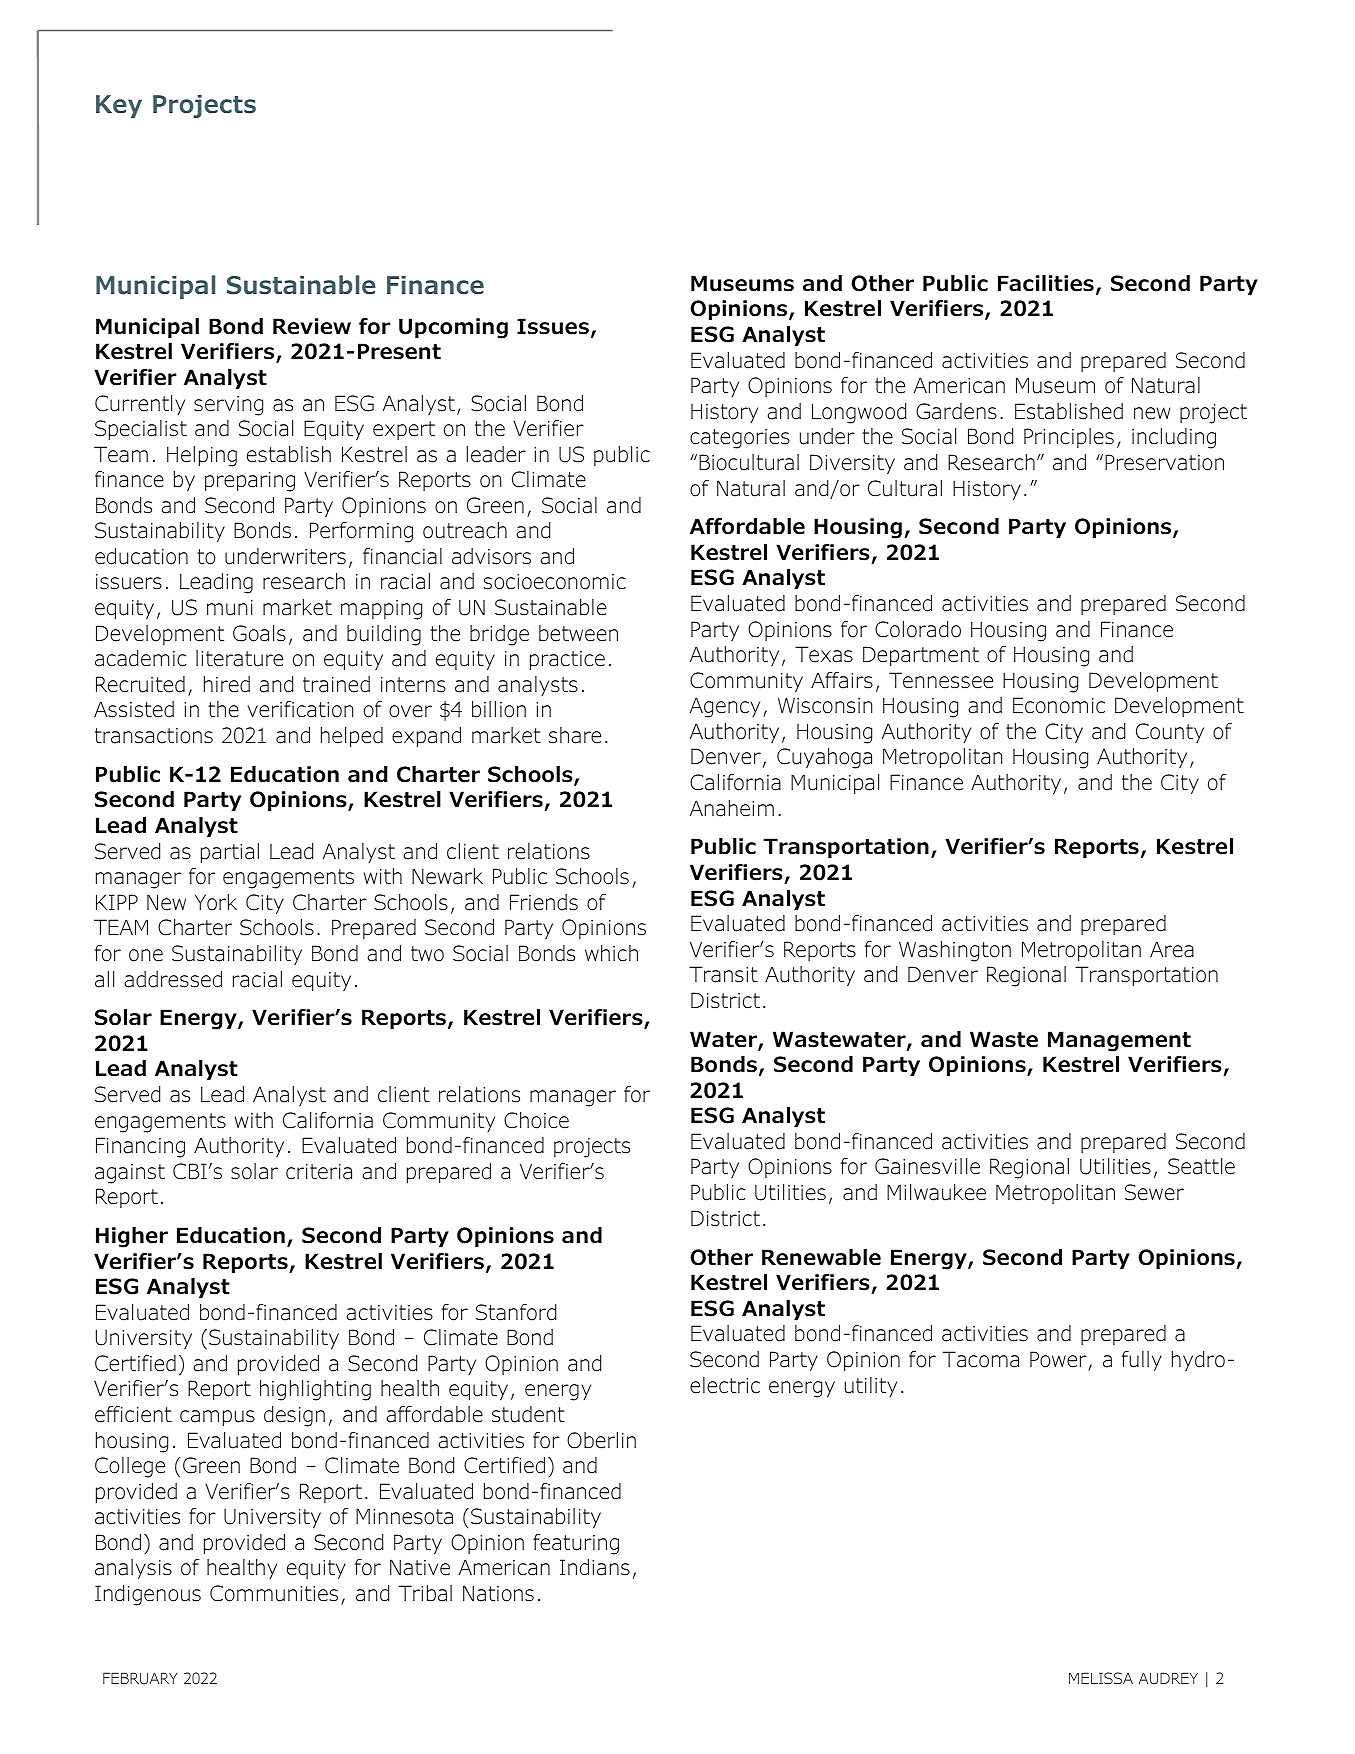  What do you see at coordinates (553, 326) in the image?
I see `Issues` at bounding box center [553, 326].
